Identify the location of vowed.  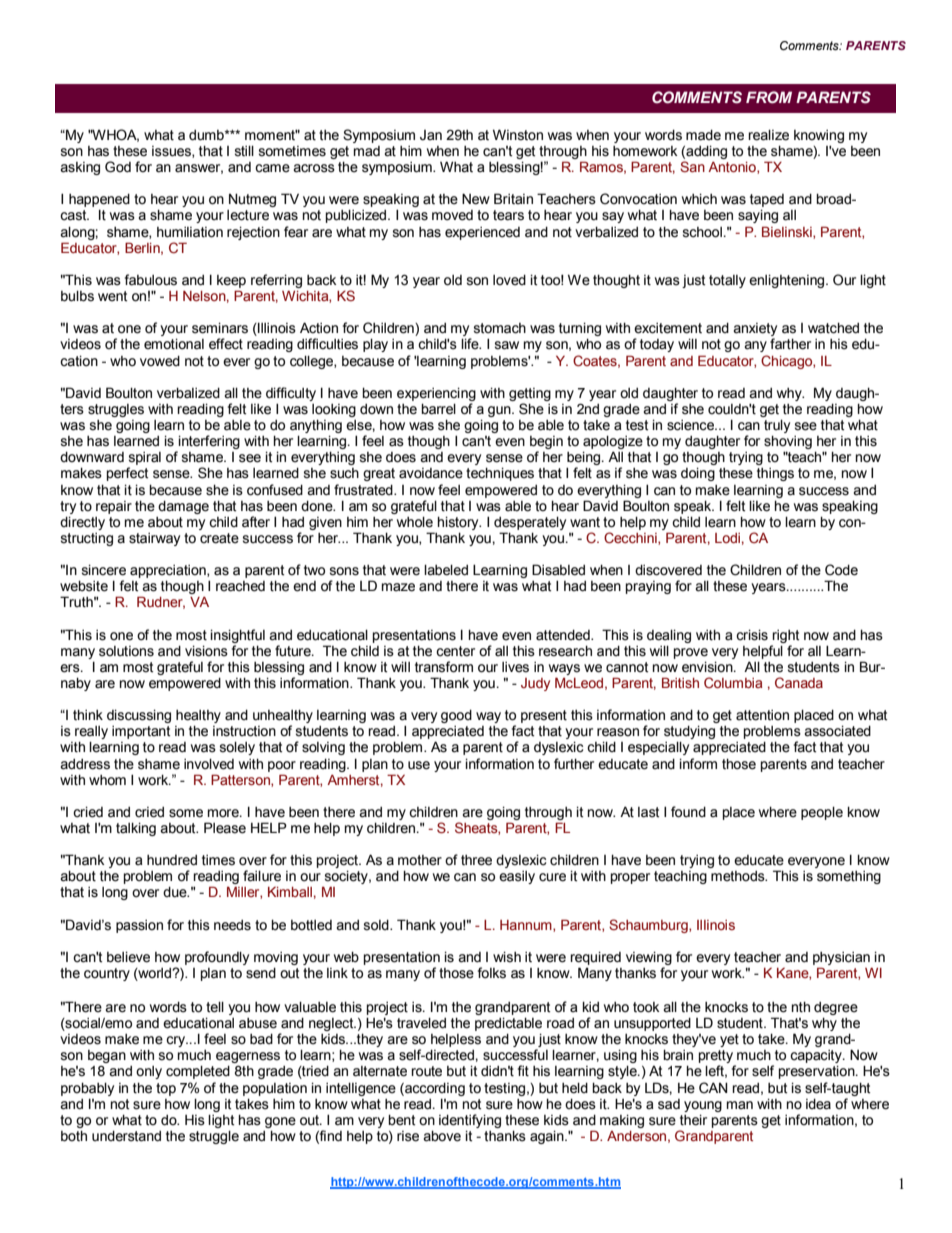
(160, 361).
